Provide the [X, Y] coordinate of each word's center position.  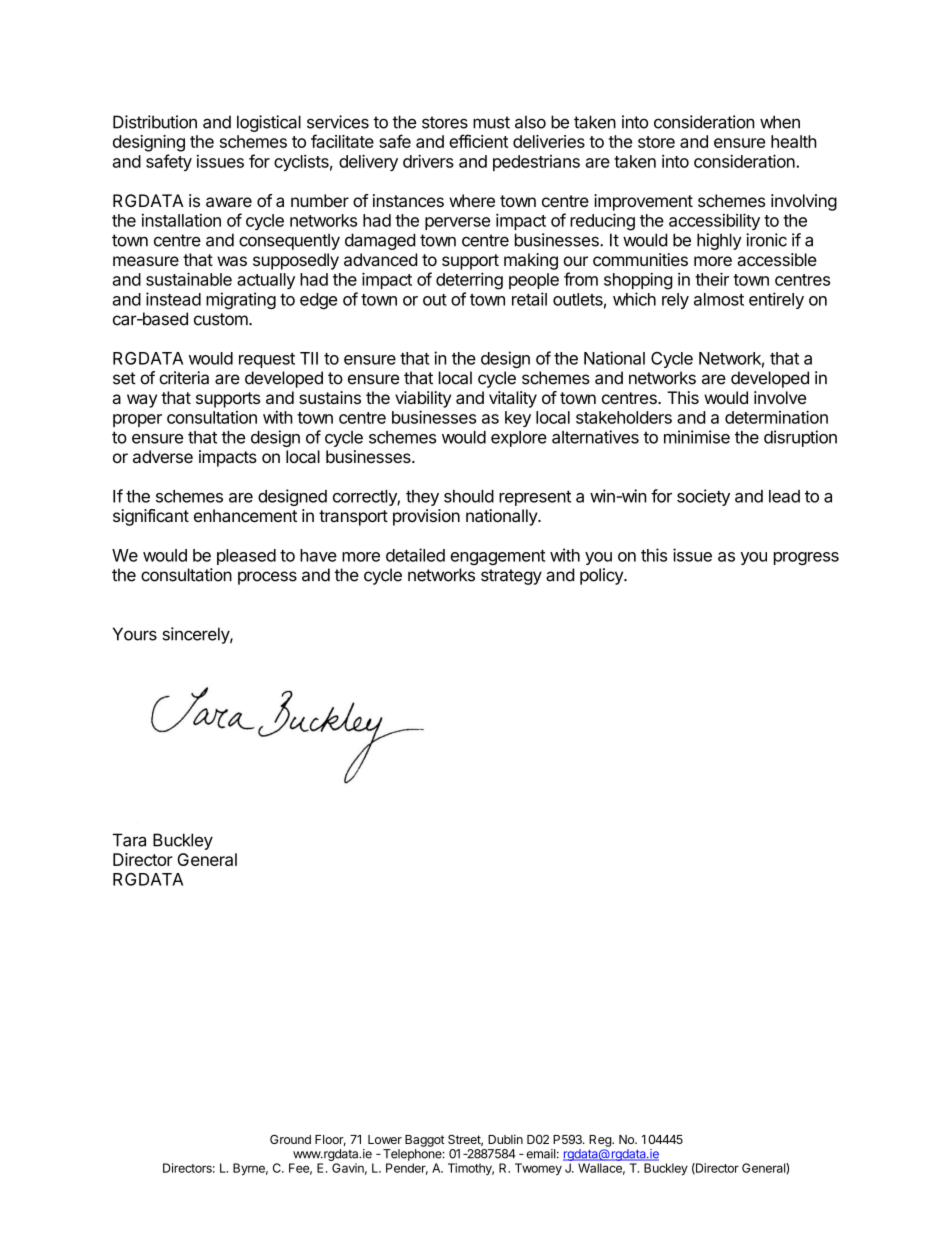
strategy [511, 577]
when [780, 122]
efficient [478, 141]
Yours [135, 634]
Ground [290, 1139]
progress [806, 558]
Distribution [155, 122]
